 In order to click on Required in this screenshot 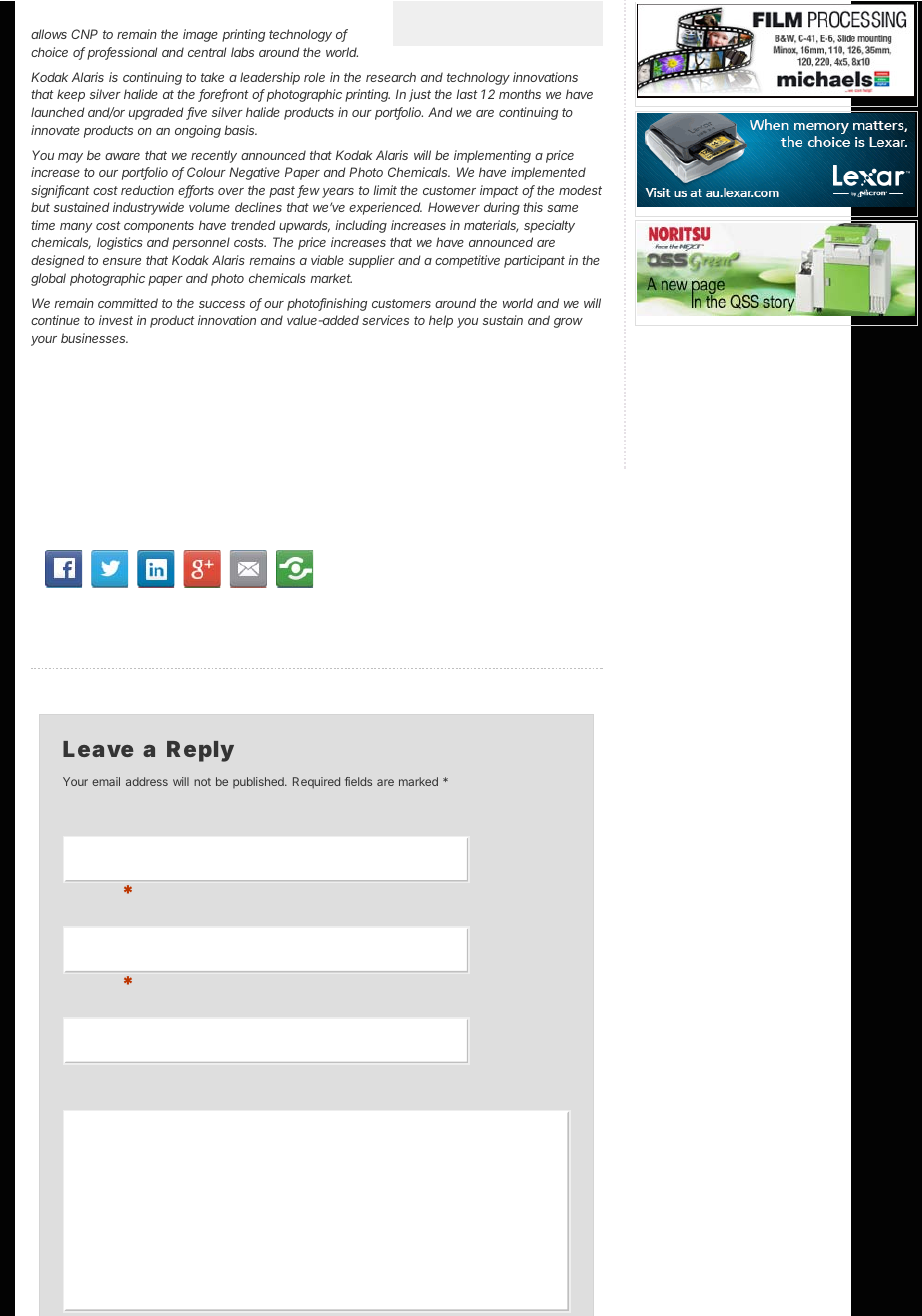, I will do `click(316, 783)`.
